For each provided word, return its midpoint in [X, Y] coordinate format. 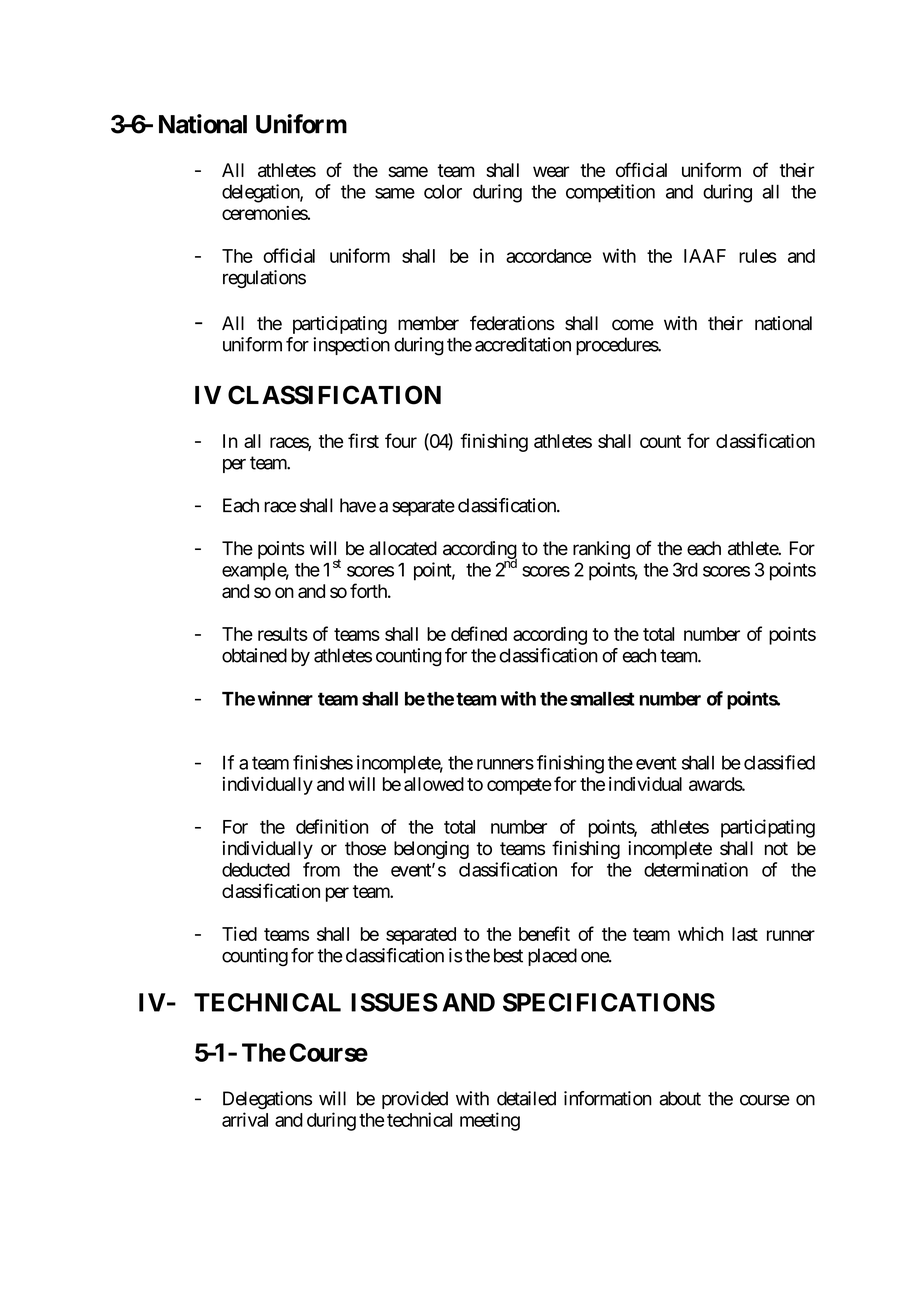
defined [479, 633]
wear [551, 171]
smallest [602, 699]
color [443, 191]
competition [610, 193]
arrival [245, 1119]
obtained [254, 655]
